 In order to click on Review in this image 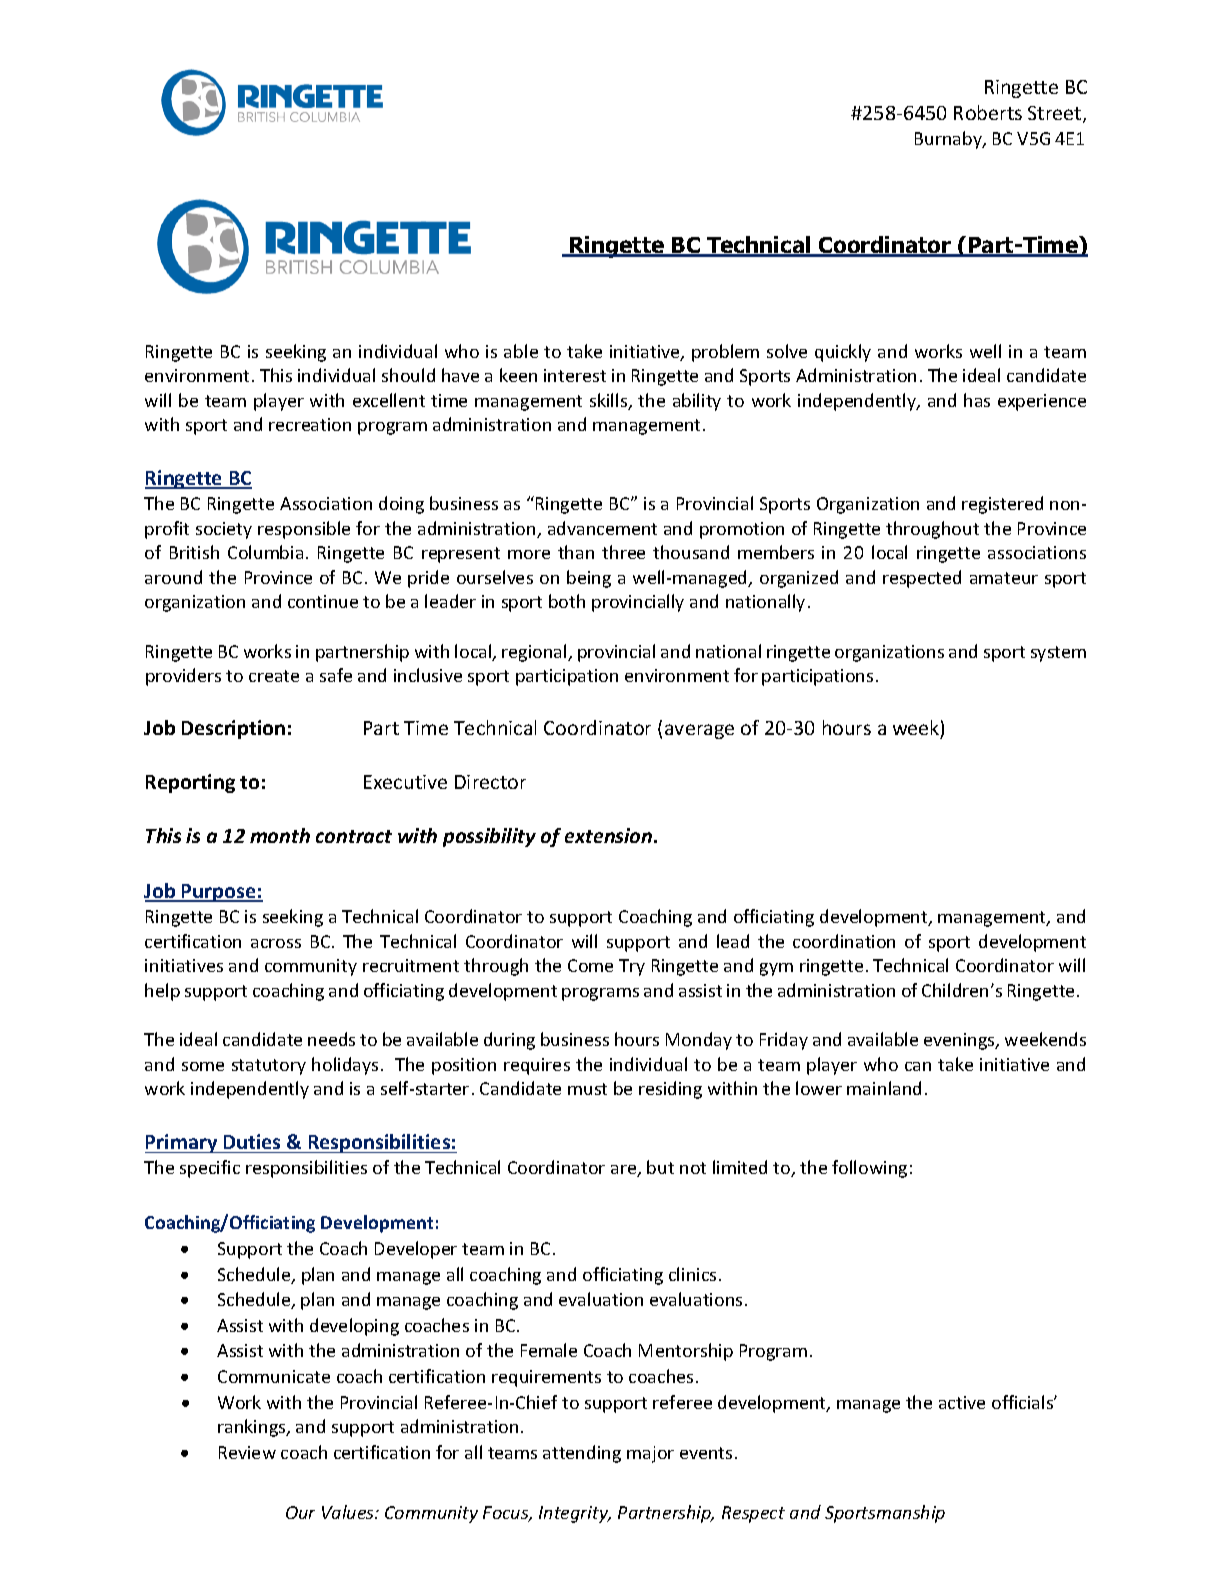, I will do `click(247, 1452)`.
